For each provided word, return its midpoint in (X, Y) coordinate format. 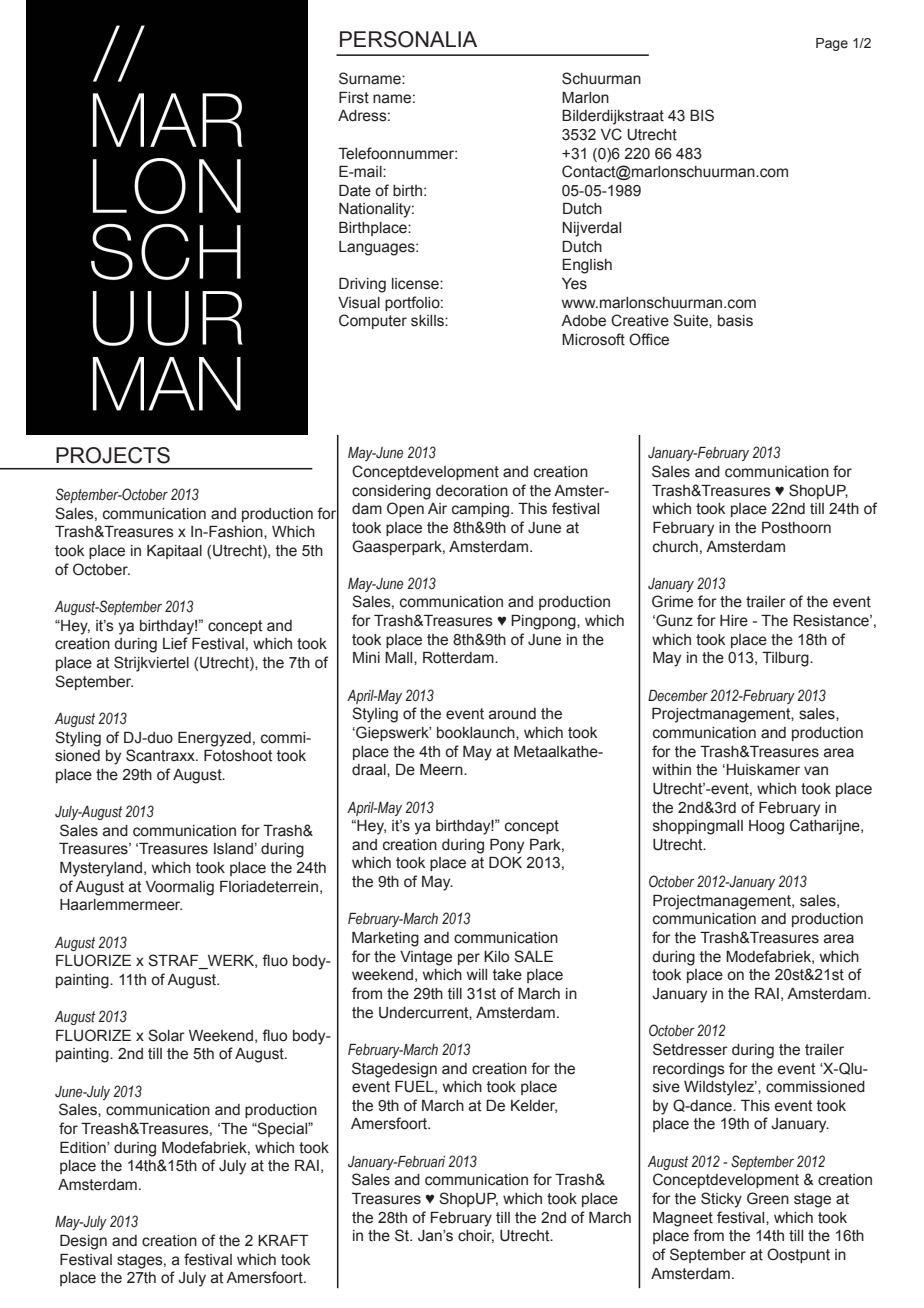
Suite (691, 320)
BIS (702, 115)
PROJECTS (113, 455)
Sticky (721, 1200)
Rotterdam (459, 658)
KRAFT (283, 1240)
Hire (734, 621)
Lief (175, 643)
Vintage (426, 958)
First (354, 98)
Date (355, 191)
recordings (689, 1070)
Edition (84, 1148)
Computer (373, 321)
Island (233, 849)
